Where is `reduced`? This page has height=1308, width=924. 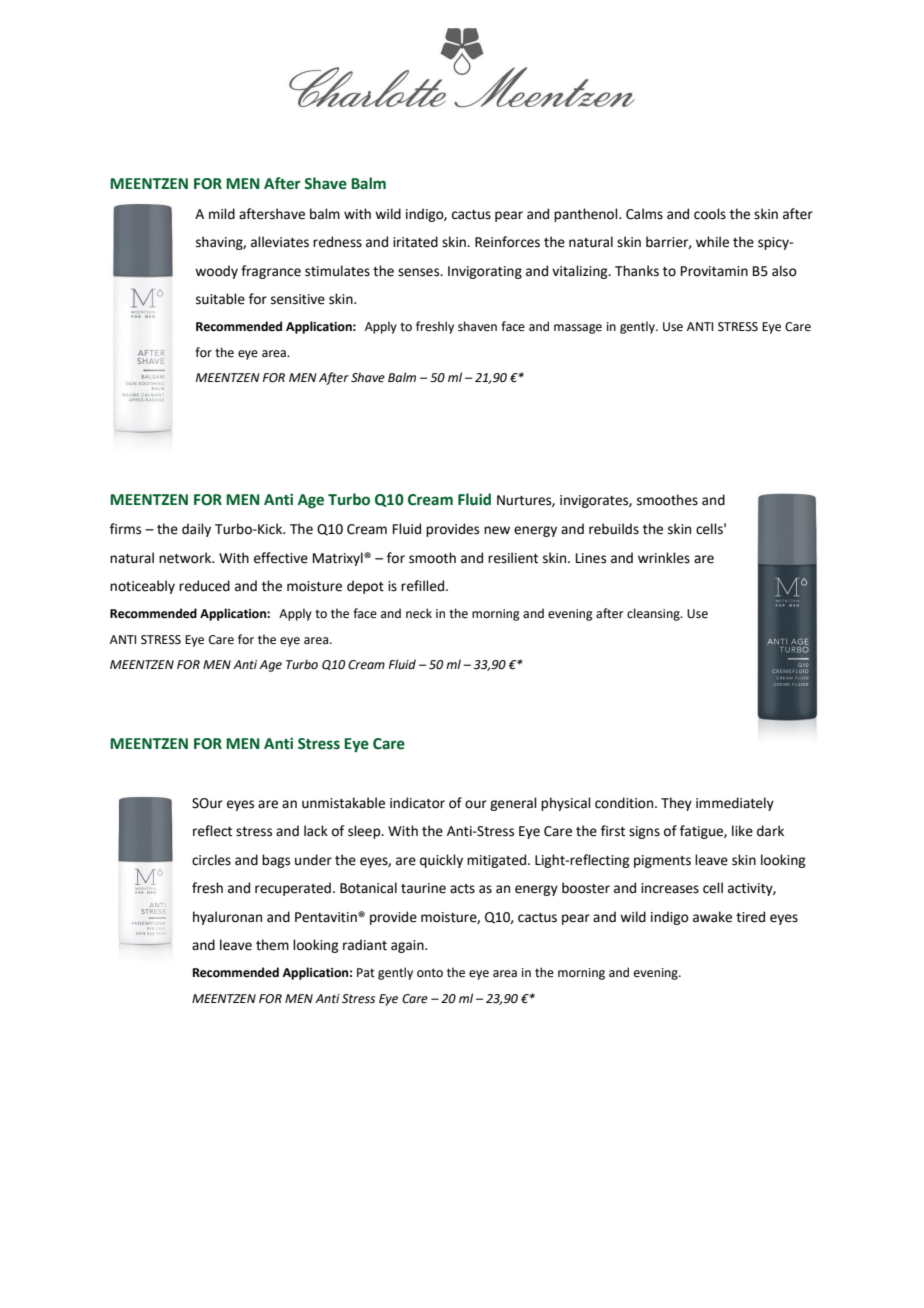 reduced is located at coordinates (204, 586).
